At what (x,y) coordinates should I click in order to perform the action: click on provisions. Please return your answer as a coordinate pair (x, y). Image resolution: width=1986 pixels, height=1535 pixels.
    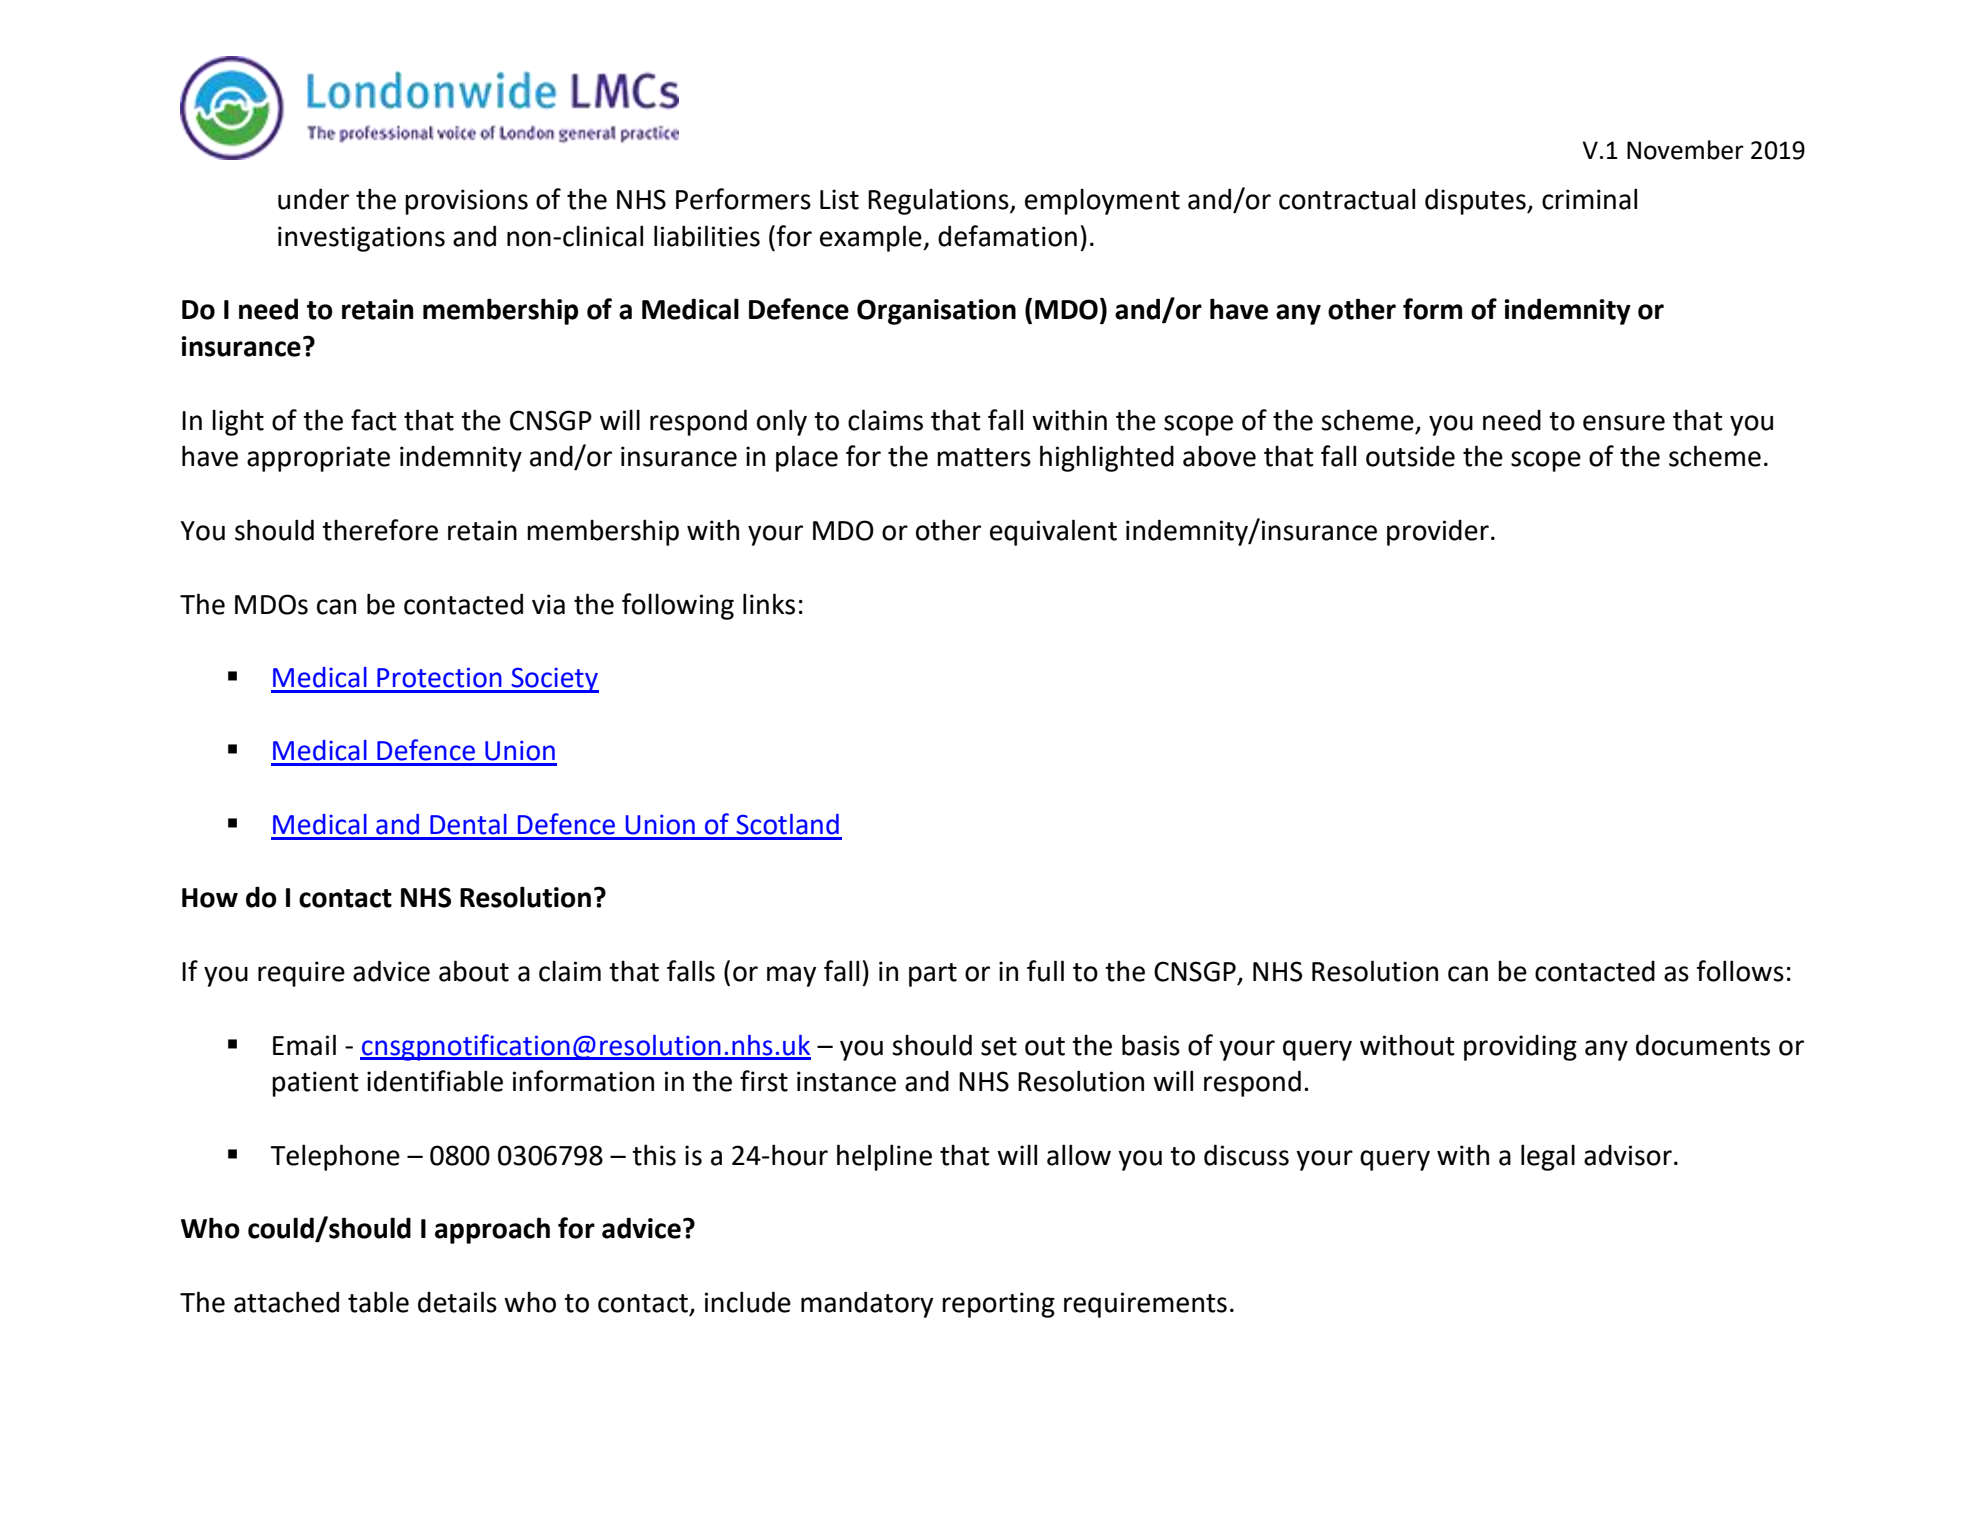
    Looking at the image, I should click on (466, 202).
